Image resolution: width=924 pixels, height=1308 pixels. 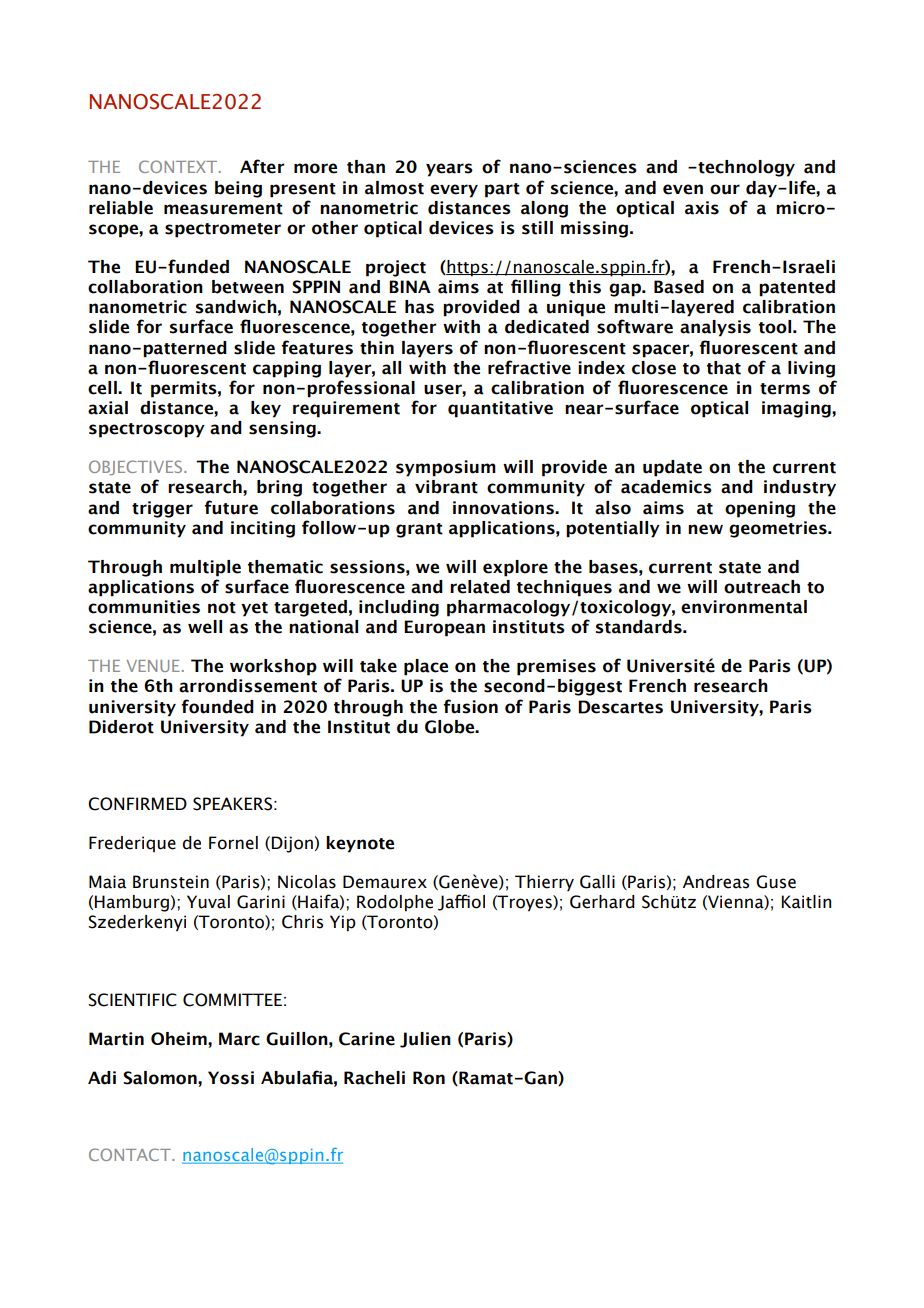 What do you see at coordinates (426, 667) in the screenshot?
I see `place` at bounding box center [426, 667].
